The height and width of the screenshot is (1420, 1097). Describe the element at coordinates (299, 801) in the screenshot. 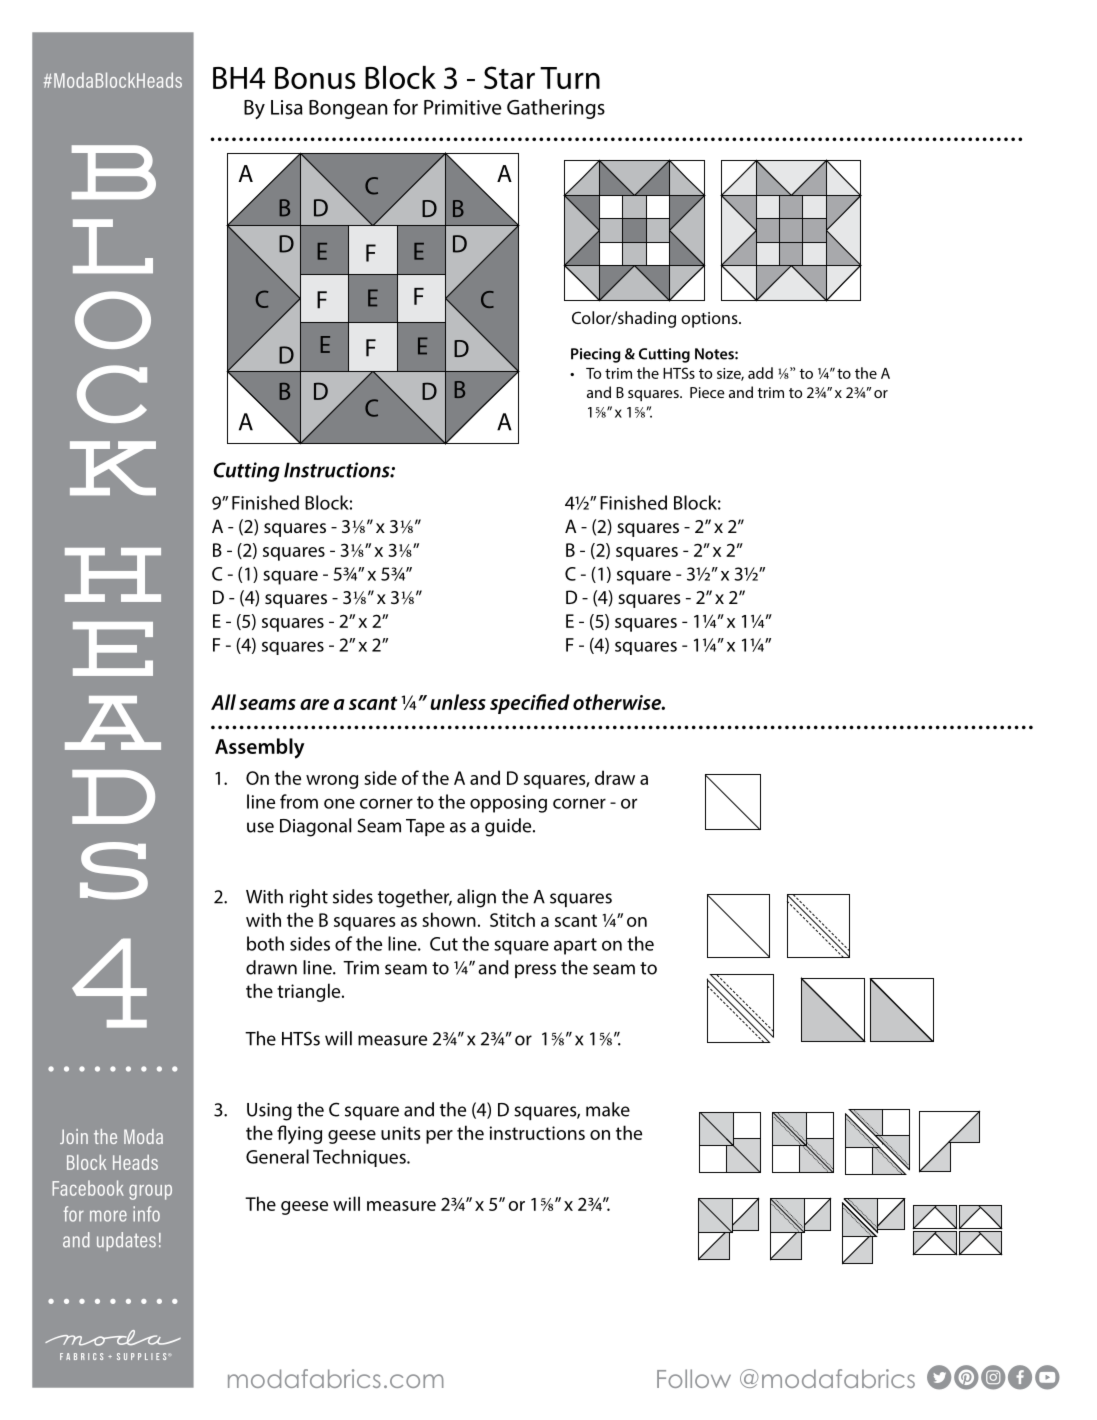

I see `from` at that location.
